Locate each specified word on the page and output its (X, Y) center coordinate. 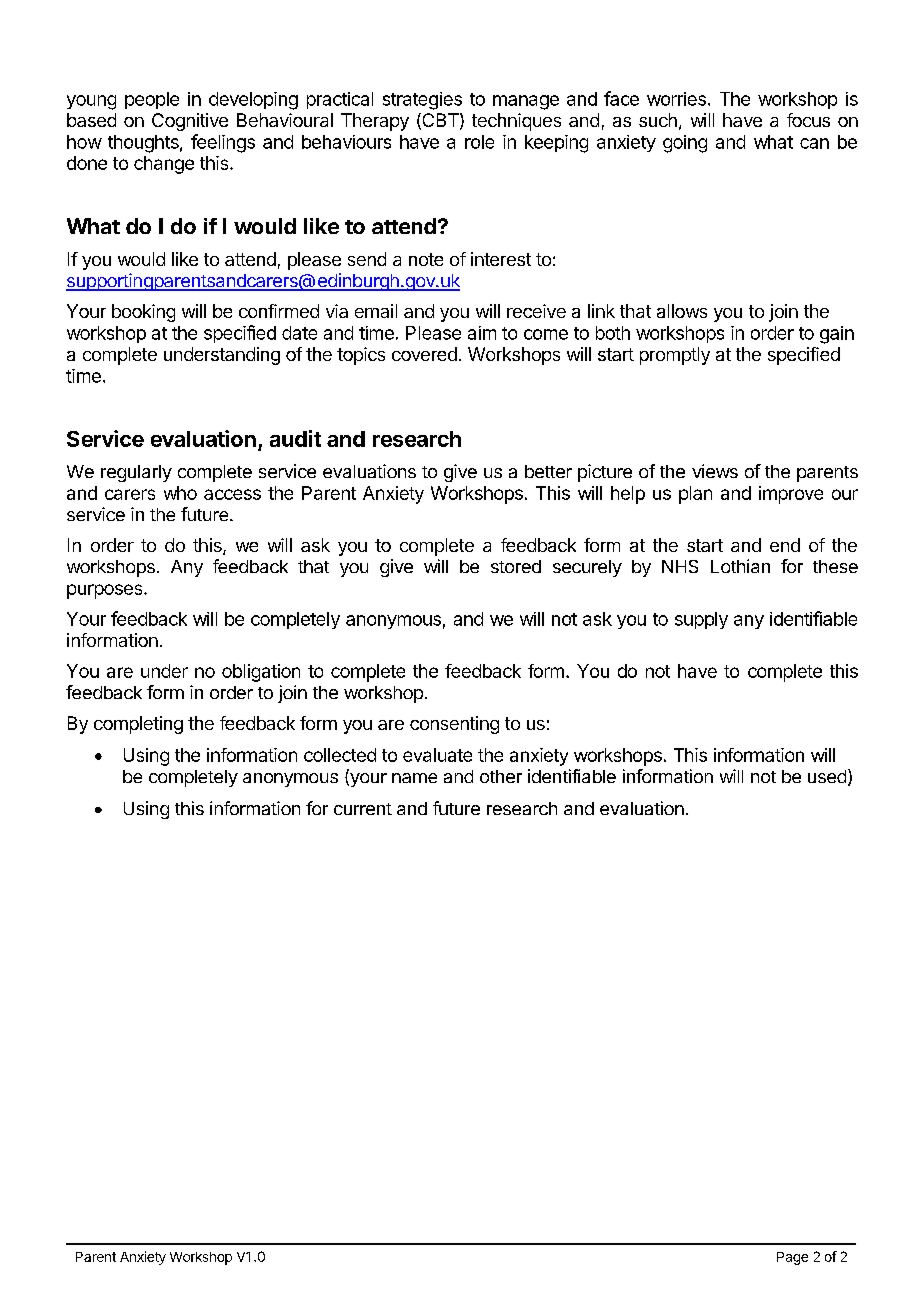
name (414, 778)
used (827, 776)
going (685, 144)
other (501, 776)
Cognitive (190, 122)
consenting (454, 725)
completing (138, 725)
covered (424, 354)
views (715, 471)
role (479, 142)
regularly (136, 473)
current (363, 809)
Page (792, 1258)
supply (701, 620)
